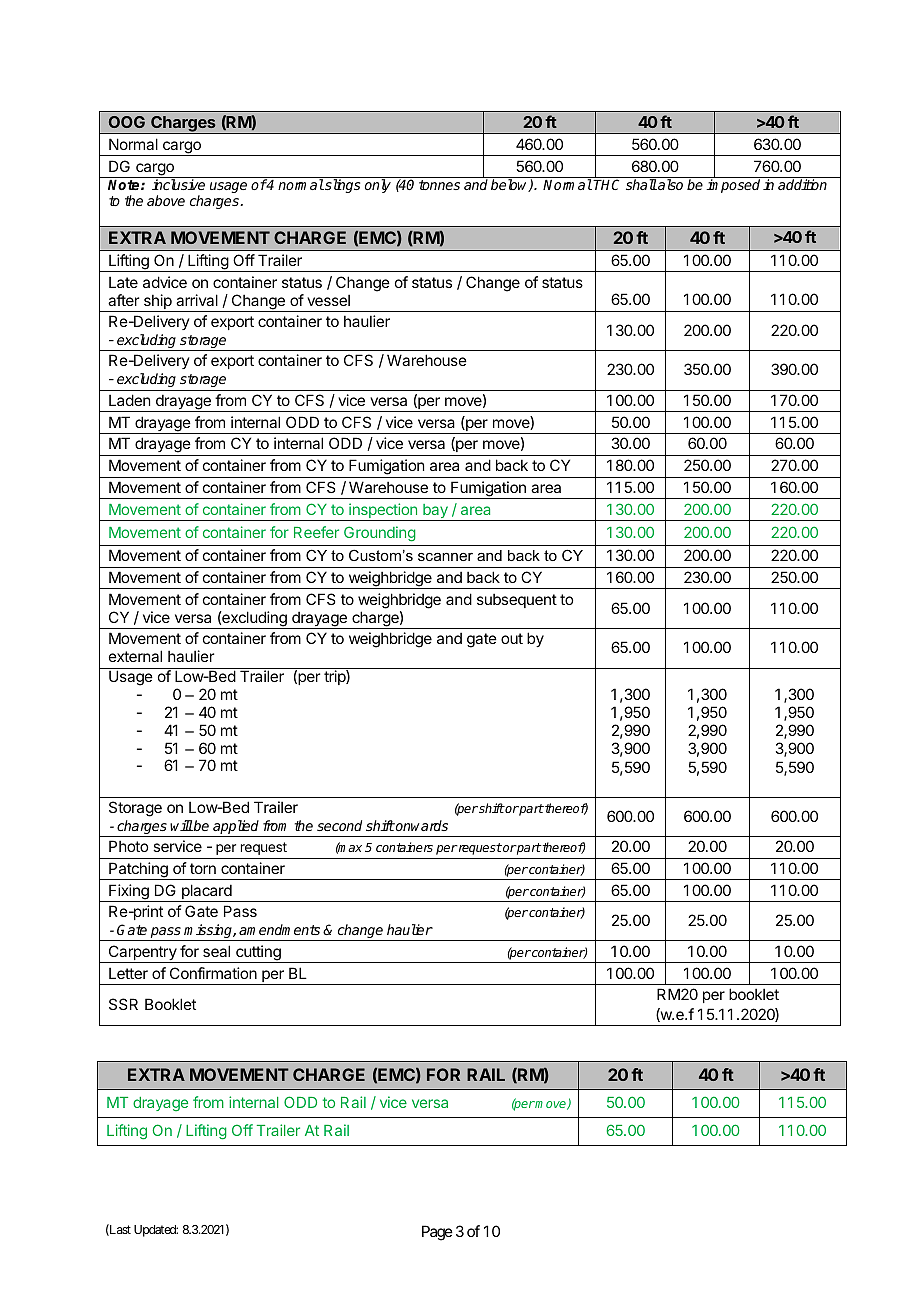 This page has width=924, height=1307. What do you see at coordinates (517, 600) in the page?
I see `subsequent` at bounding box center [517, 600].
